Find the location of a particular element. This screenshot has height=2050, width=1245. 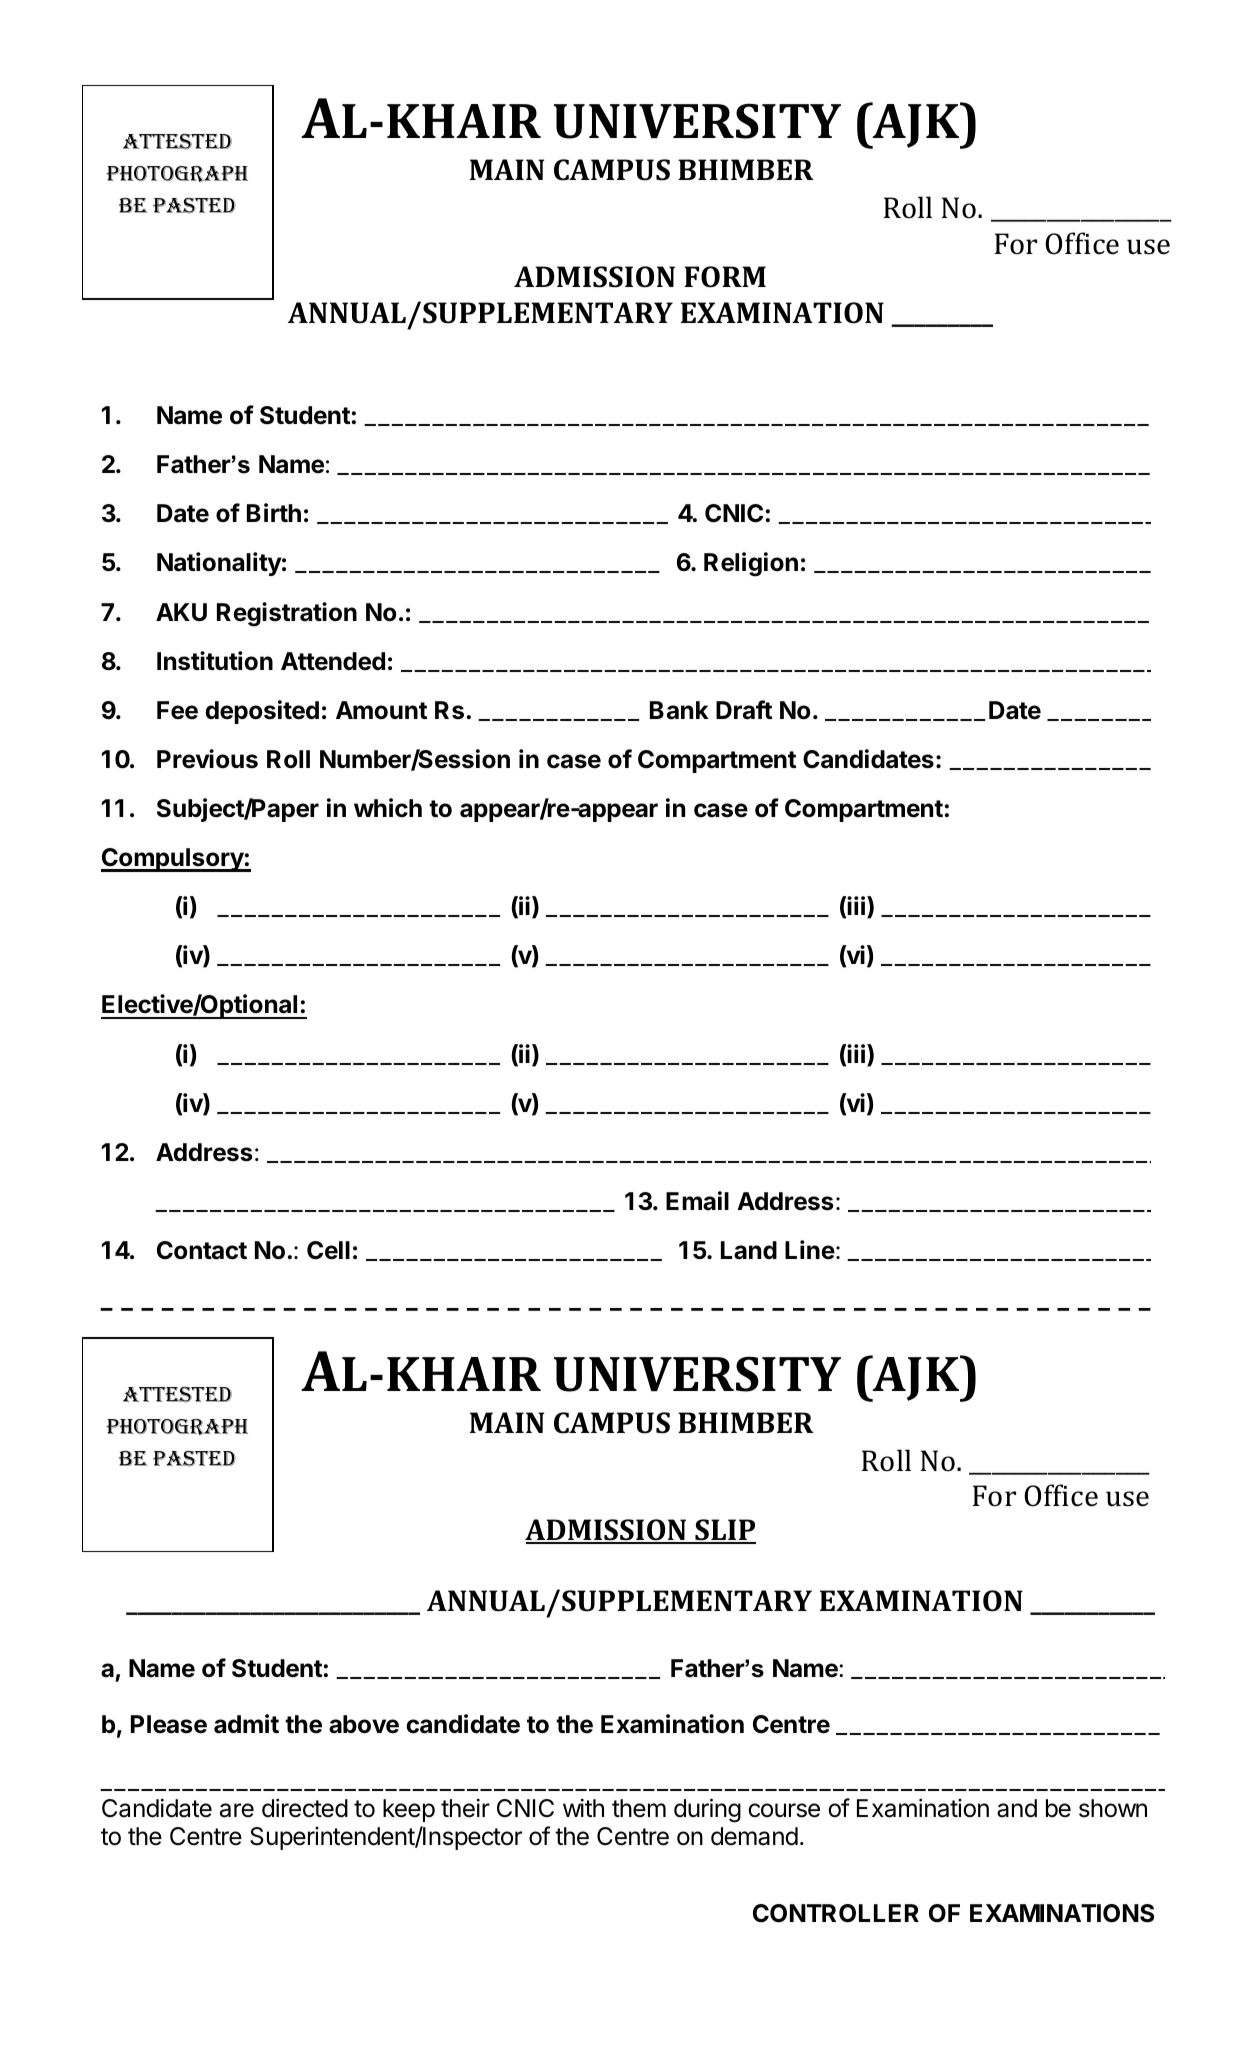

Previous is located at coordinates (207, 759).
